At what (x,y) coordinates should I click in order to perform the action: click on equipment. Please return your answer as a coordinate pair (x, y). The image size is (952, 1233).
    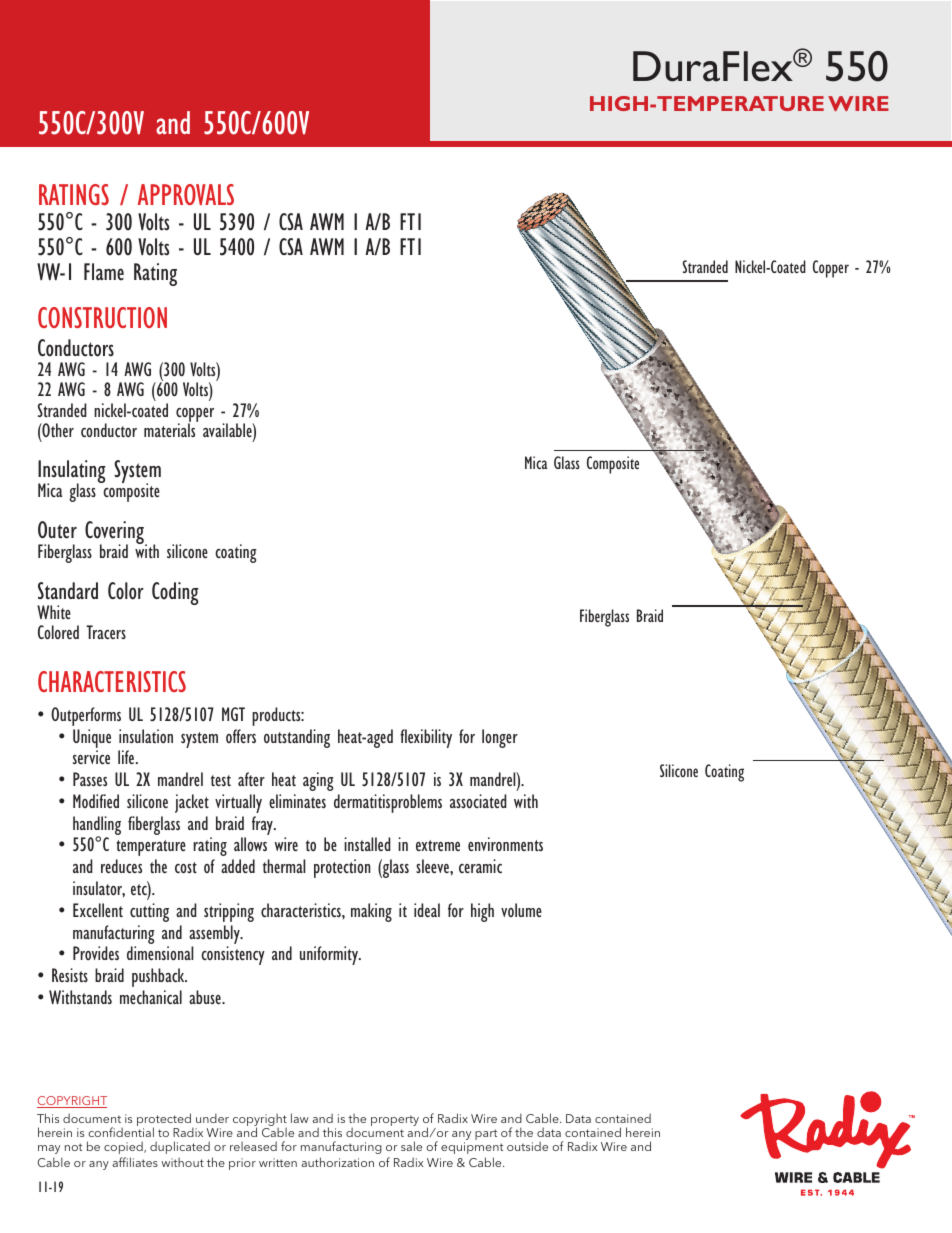
    Looking at the image, I should click on (472, 1148).
